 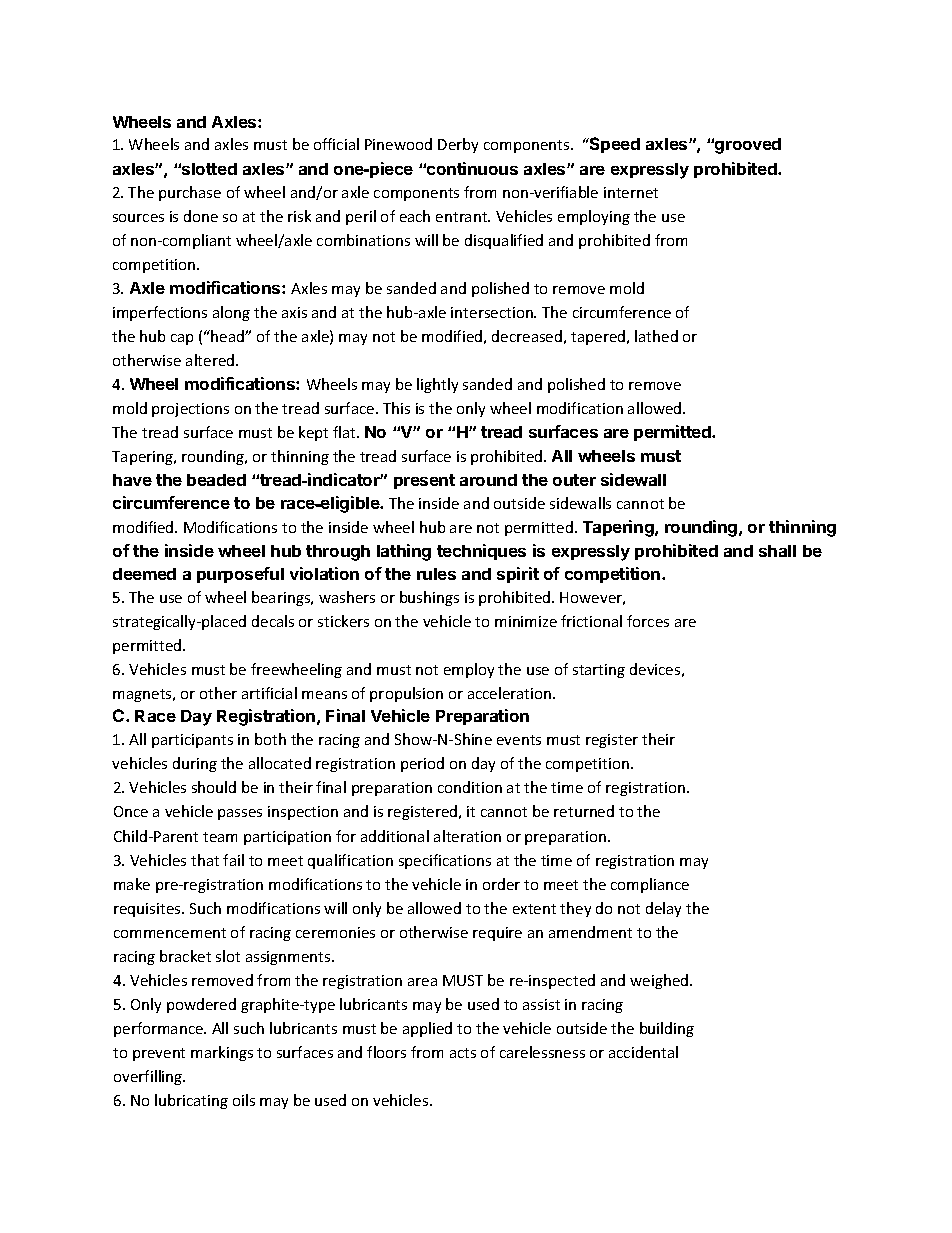 I want to click on purchase, so click(x=190, y=193).
